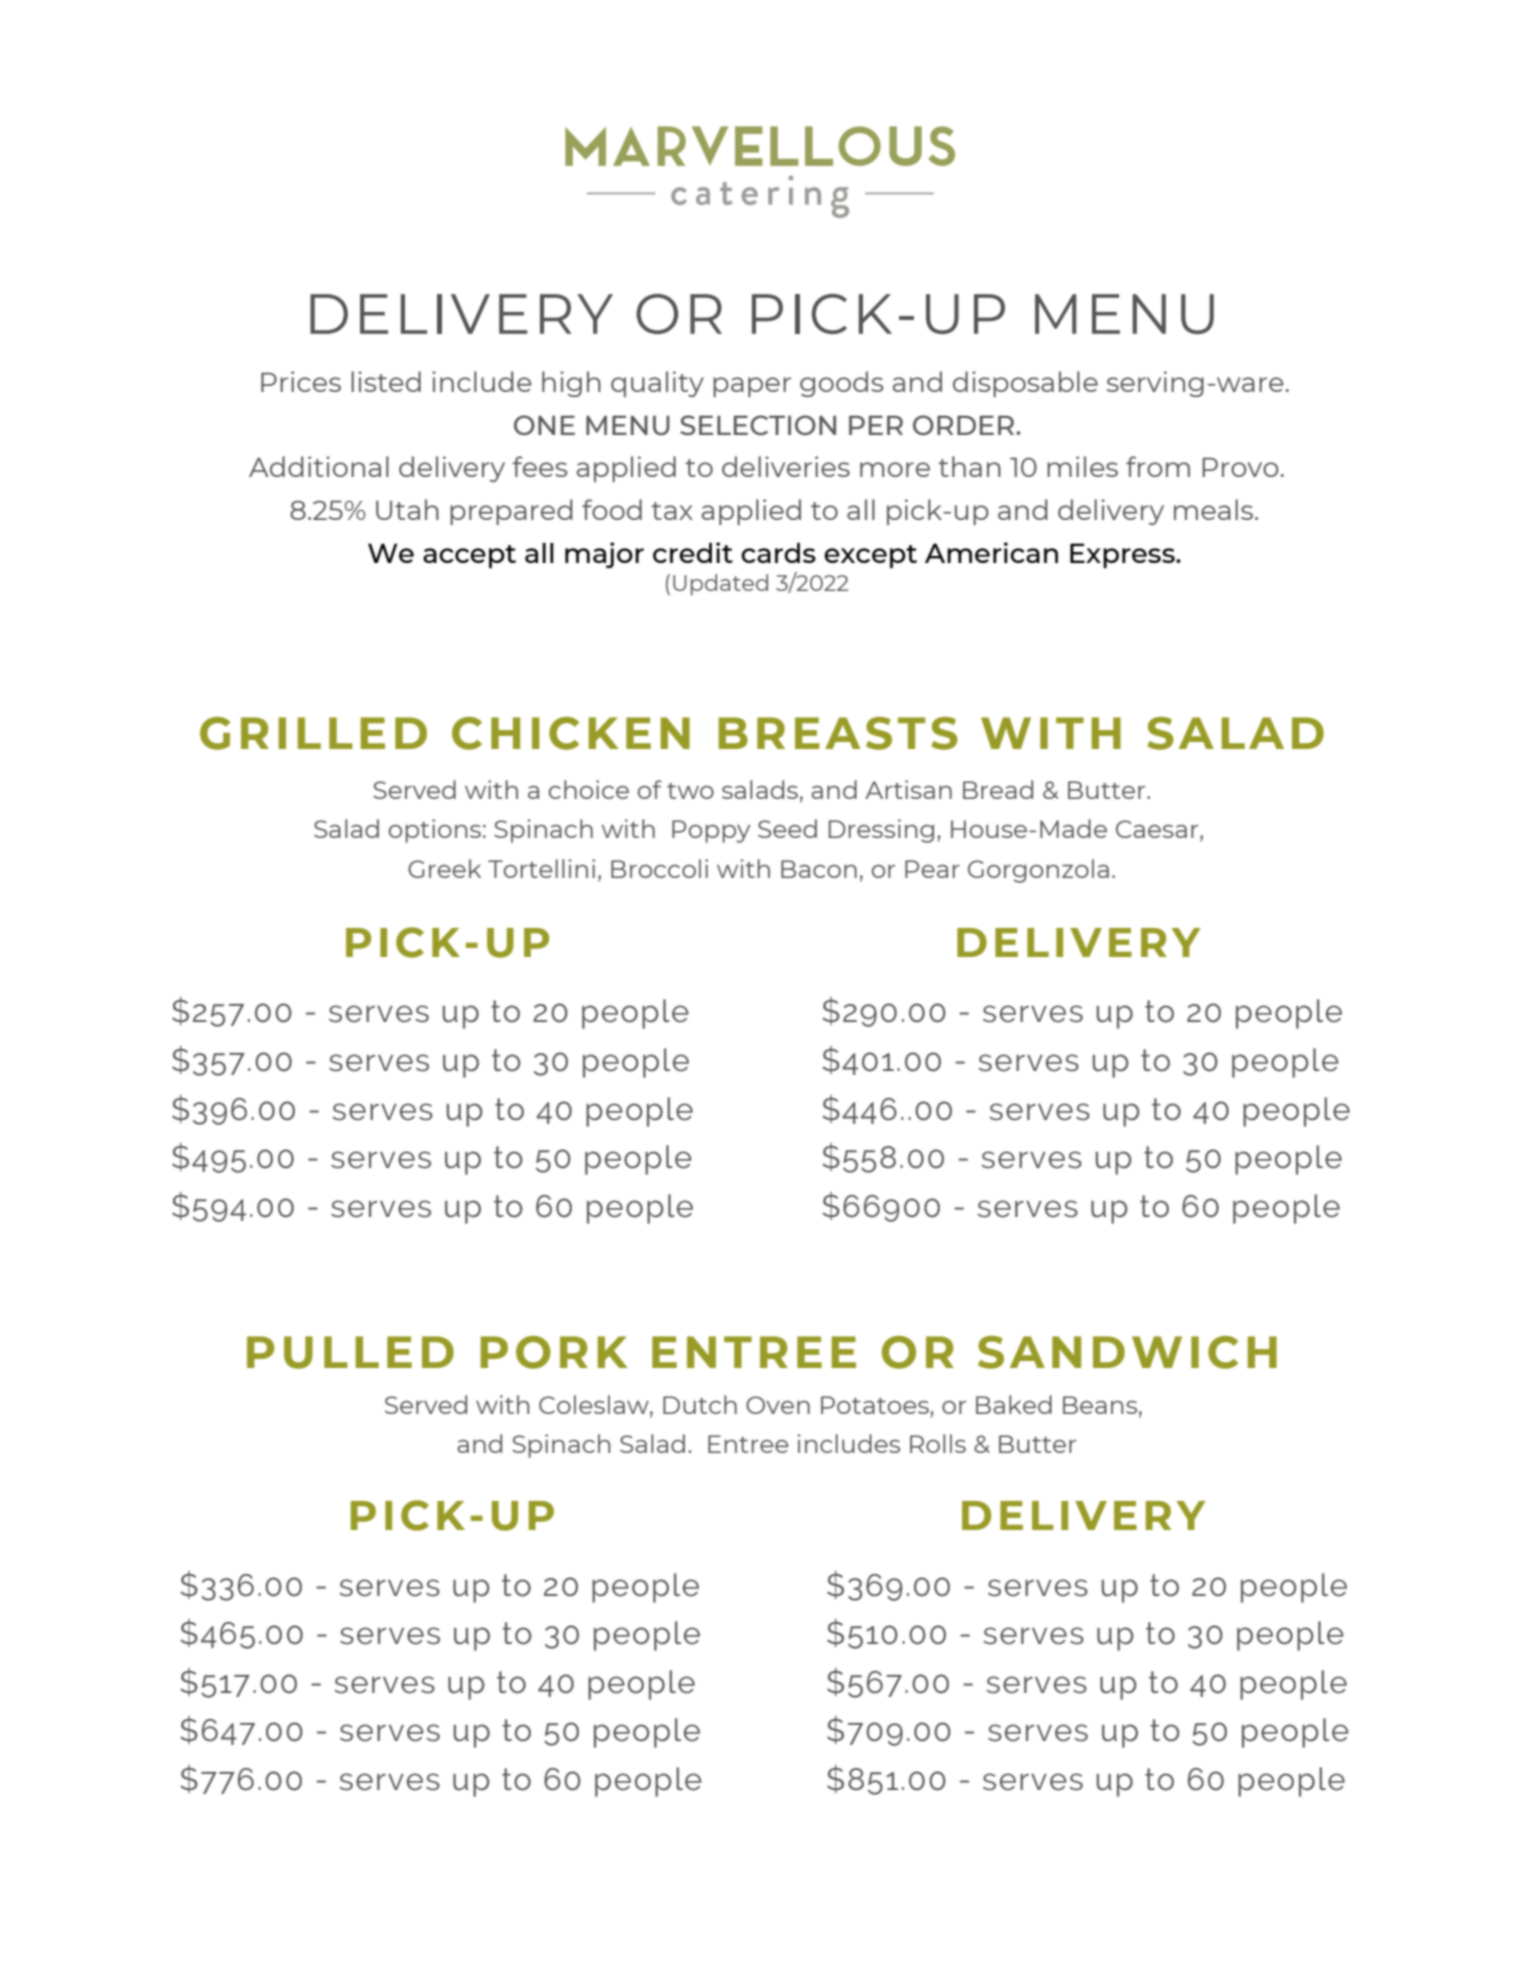  What do you see at coordinates (778, 1405) in the document?
I see `Oven` at bounding box center [778, 1405].
